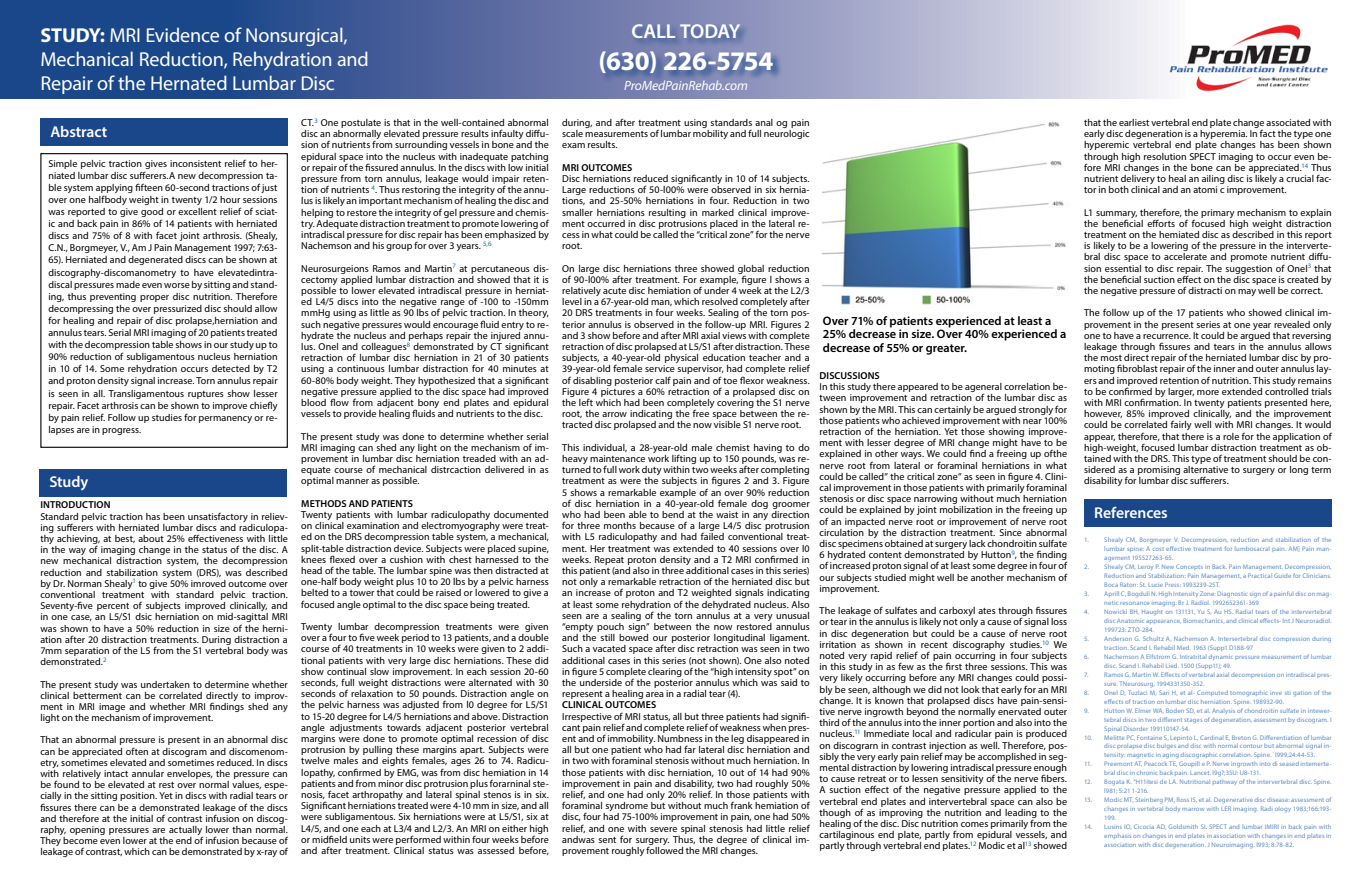 This screenshot has height=887, width=1372. Describe the element at coordinates (155, 260) in the screenshot. I see `degenerated` at that location.
